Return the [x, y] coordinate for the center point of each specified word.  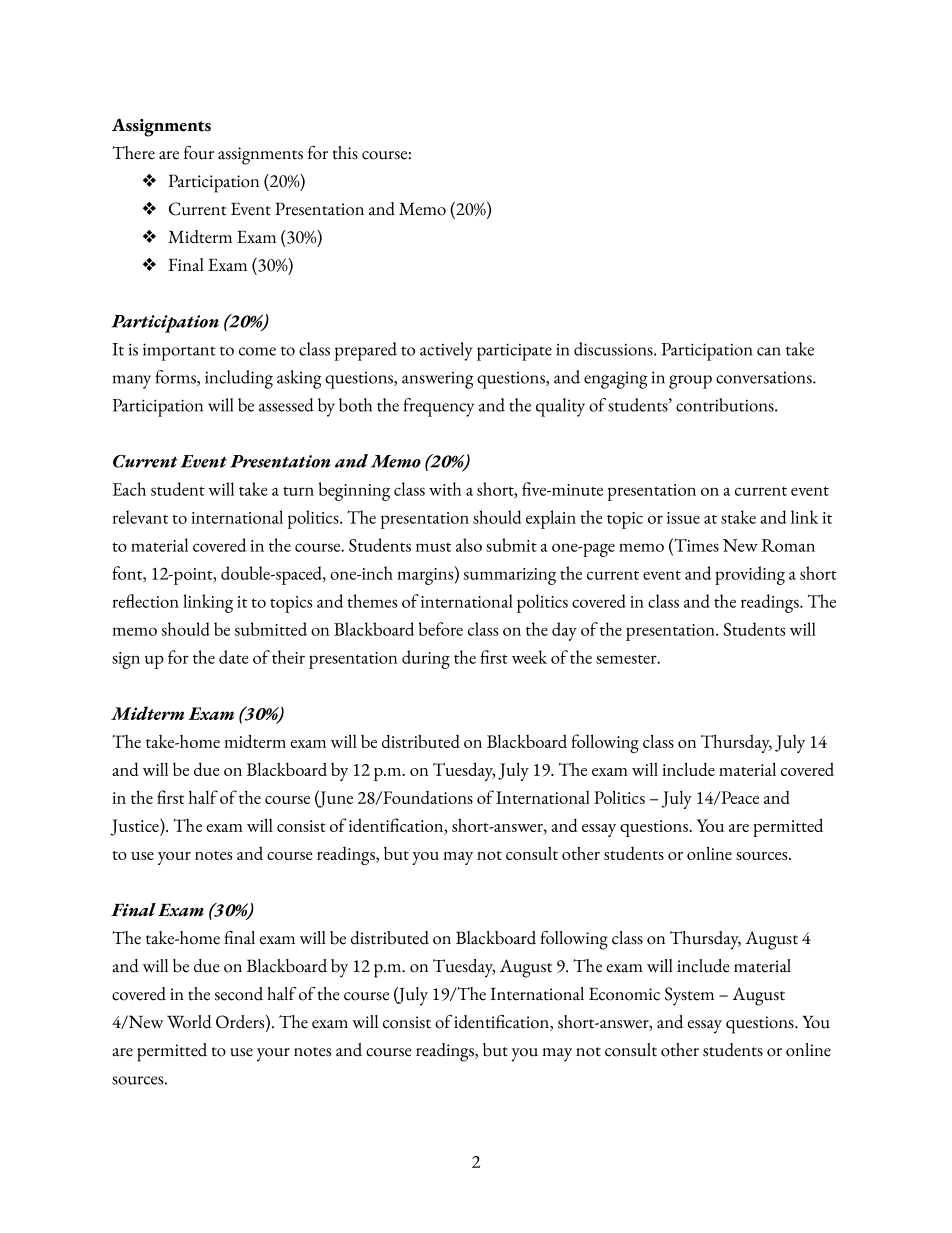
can [769, 351]
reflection [146, 601]
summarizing [510, 576]
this [345, 153]
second [239, 994]
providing [750, 575]
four [199, 153]
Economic [624, 994]
